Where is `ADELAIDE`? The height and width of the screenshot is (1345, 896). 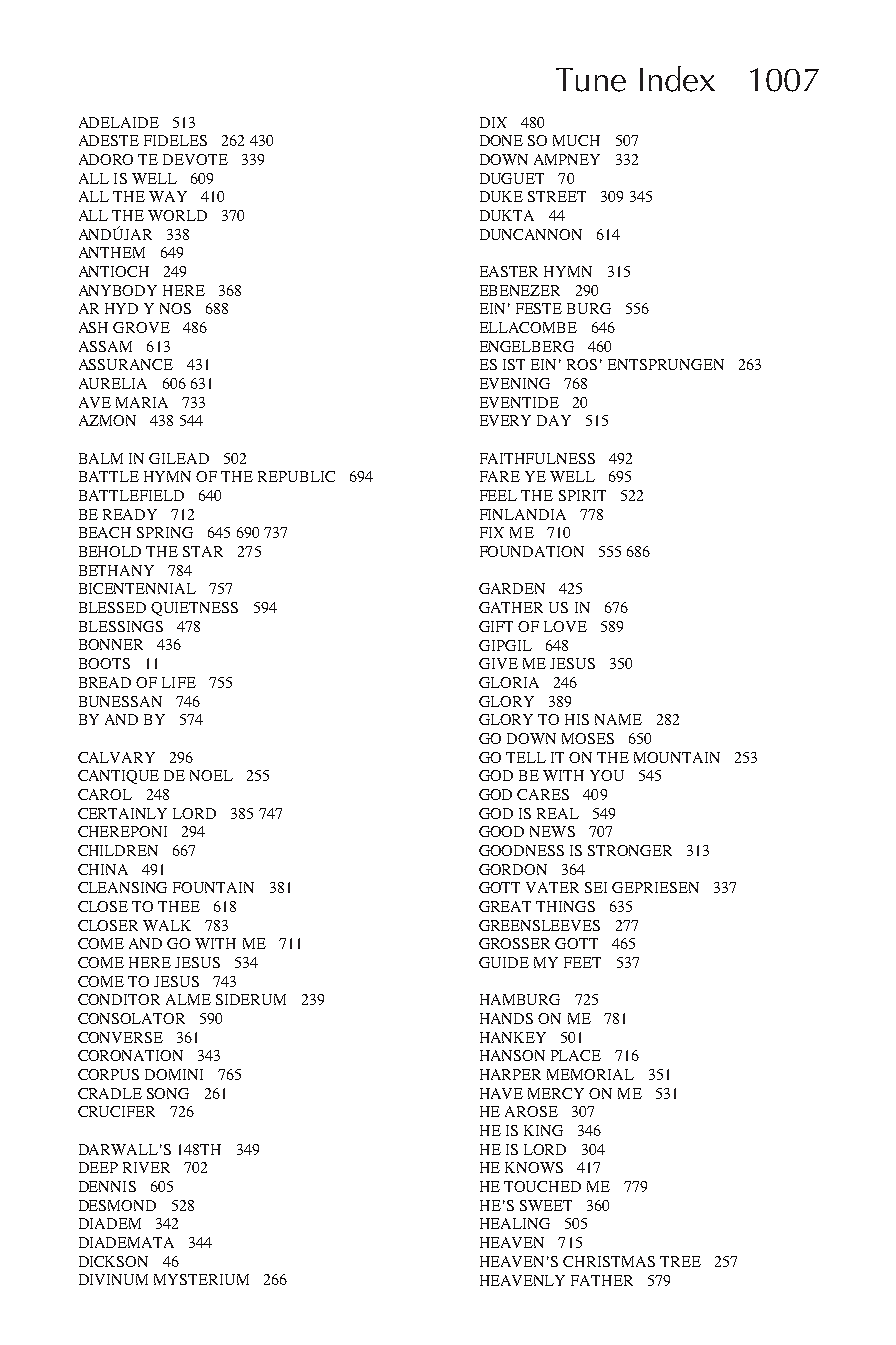 ADELAIDE is located at coordinates (119, 122).
